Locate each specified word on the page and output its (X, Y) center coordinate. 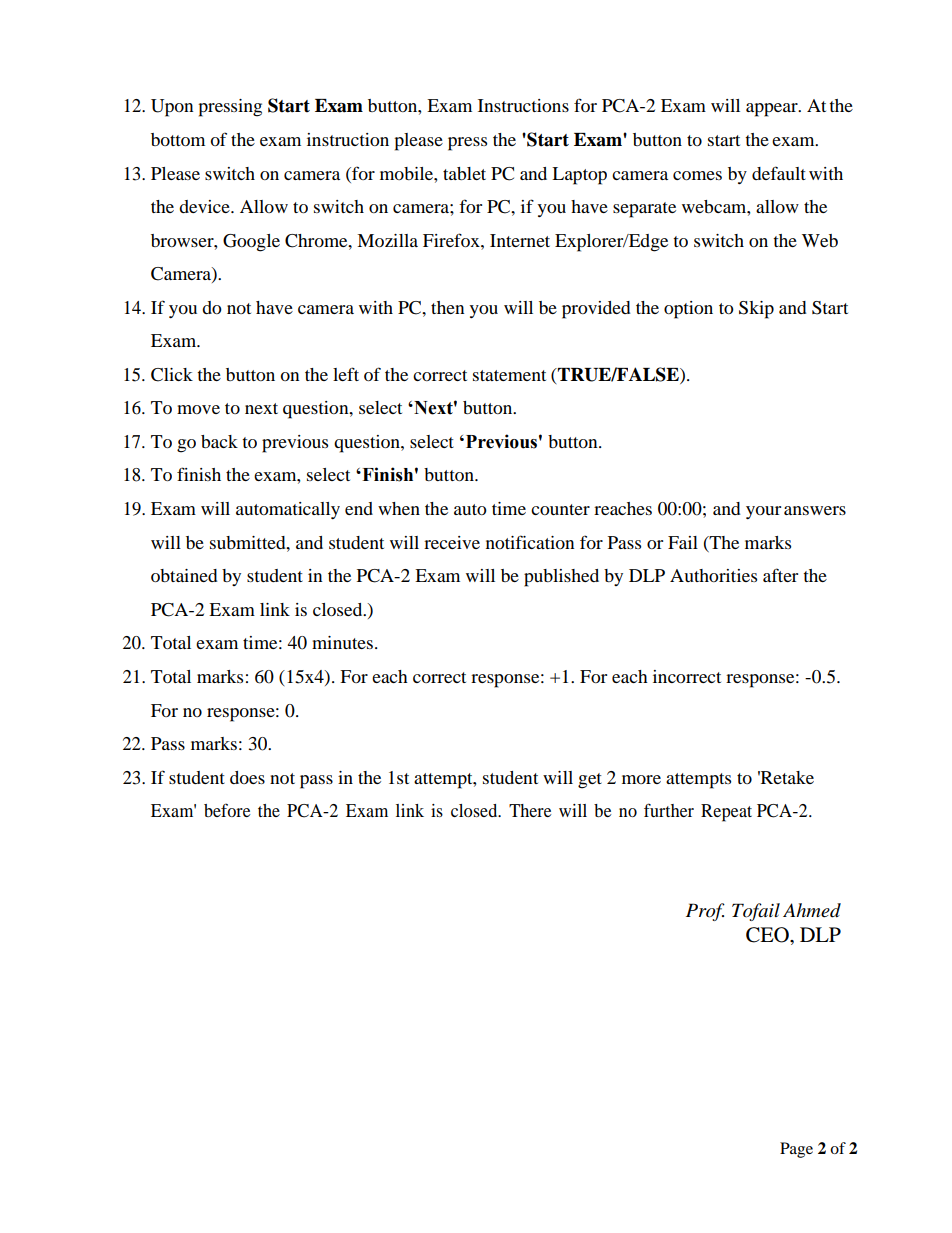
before (227, 810)
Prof (705, 912)
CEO (768, 935)
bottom (178, 139)
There (530, 810)
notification (530, 542)
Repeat (726, 813)
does (247, 777)
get (590, 781)
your (763, 512)
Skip (756, 310)
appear (773, 110)
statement (509, 375)
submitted (249, 542)
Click (172, 375)
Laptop (579, 176)
